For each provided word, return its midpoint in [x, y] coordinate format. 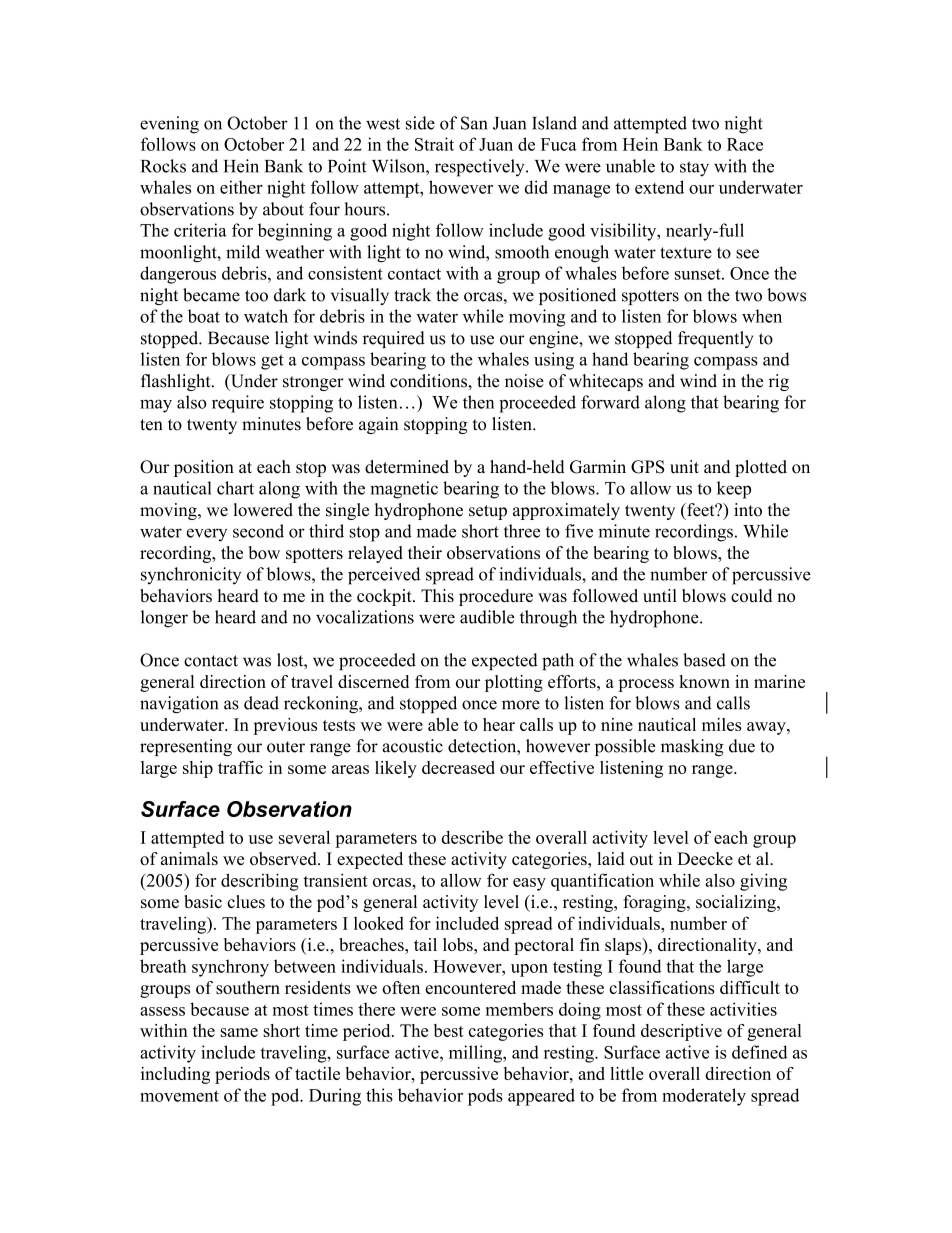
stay [694, 169]
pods [485, 1097]
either [241, 187]
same [239, 1032]
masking [692, 747]
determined [407, 467]
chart [235, 488]
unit [684, 467]
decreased [458, 767]
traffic [240, 767]
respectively [481, 168]
